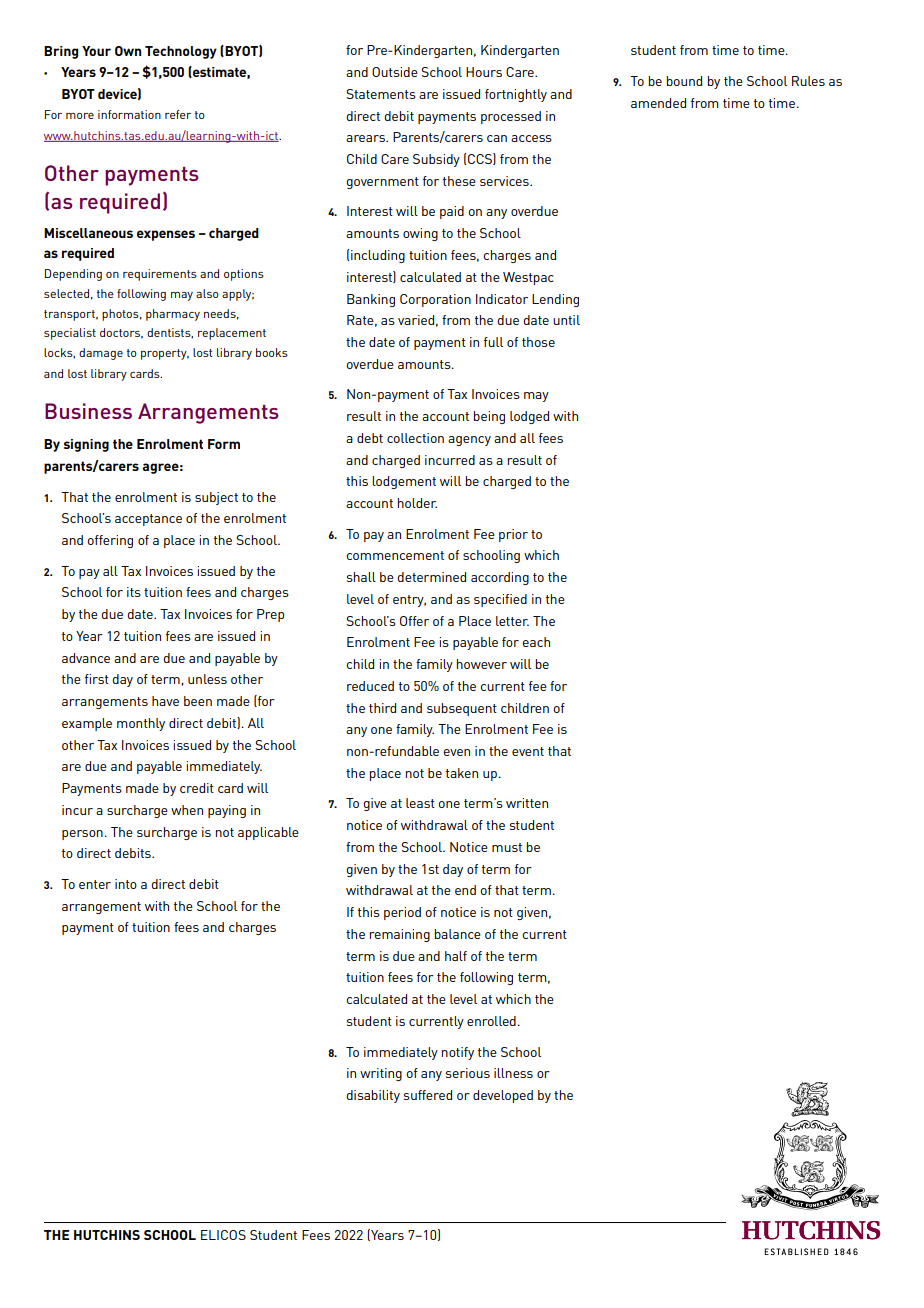 This screenshot has width=924, height=1308. I want to click on lodged, so click(529, 417).
